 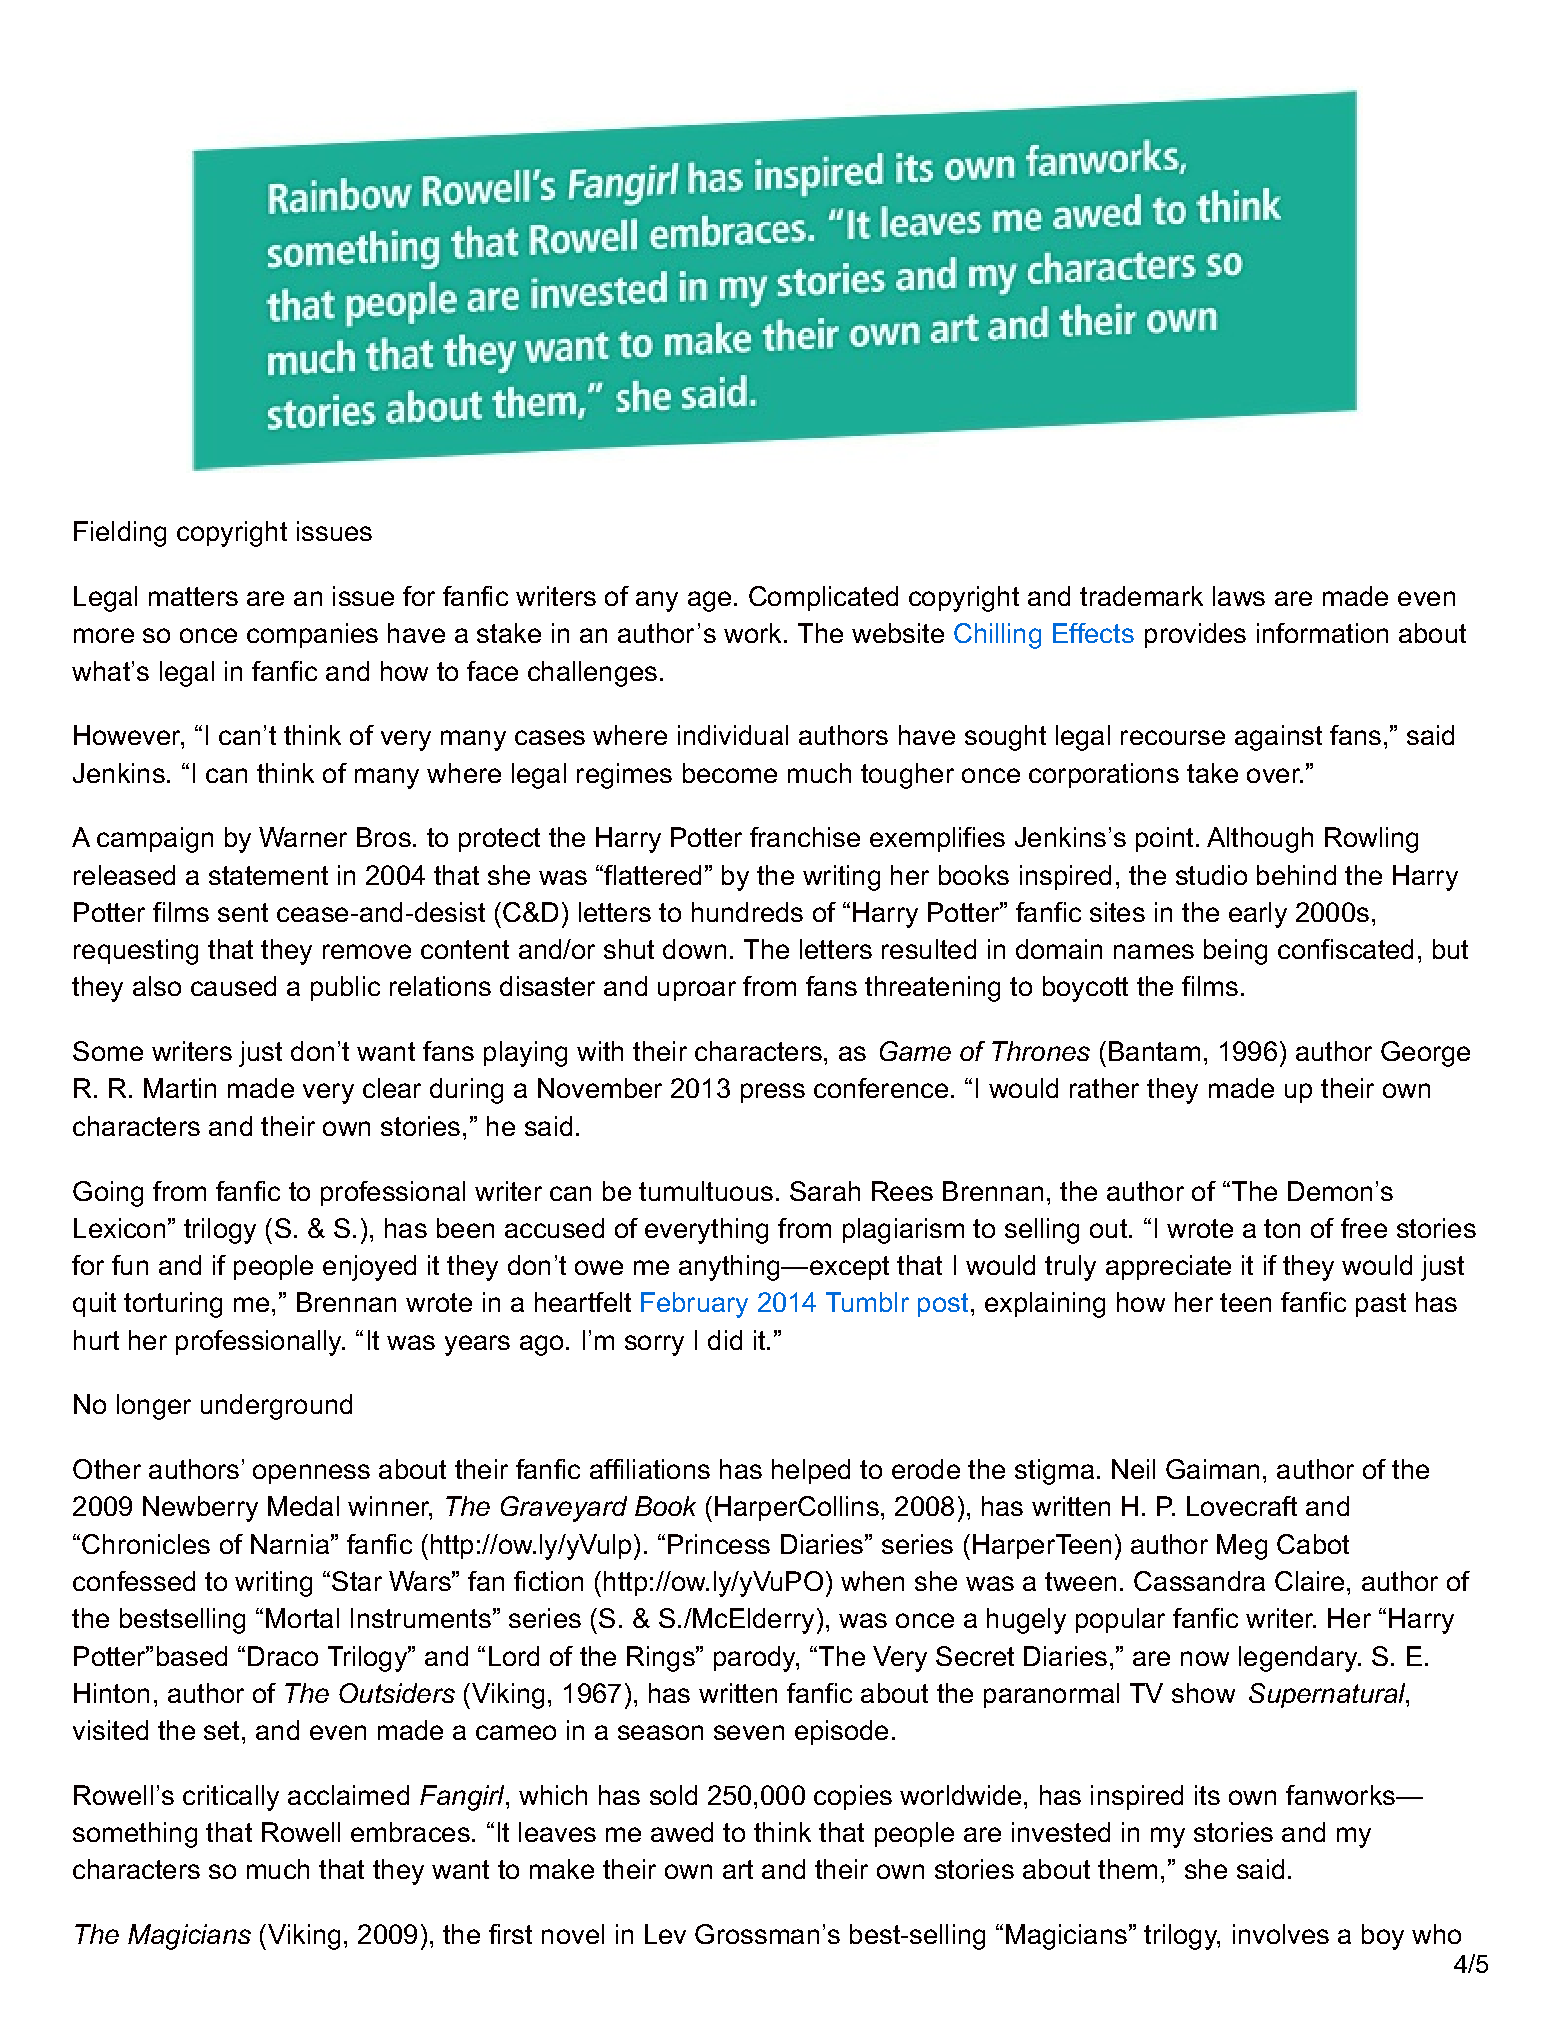 What do you see at coordinates (872, 1581) in the document?
I see `when` at bounding box center [872, 1581].
